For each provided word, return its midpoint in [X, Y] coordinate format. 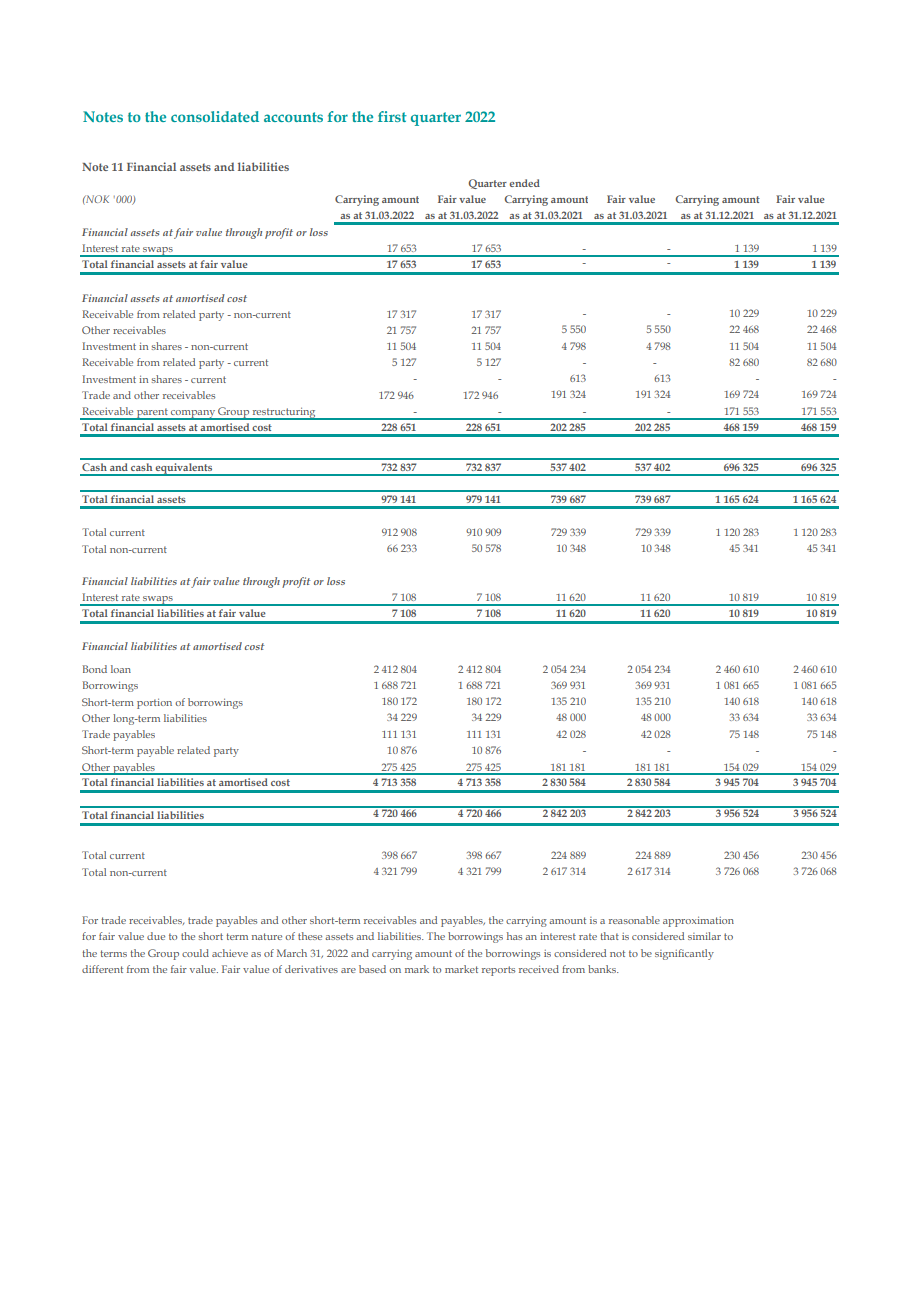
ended [524, 183]
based [372, 969]
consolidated [215, 116]
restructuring [284, 413]
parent [152, 414]
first [392, 116]
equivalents [184, 469]
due [156, 936]
